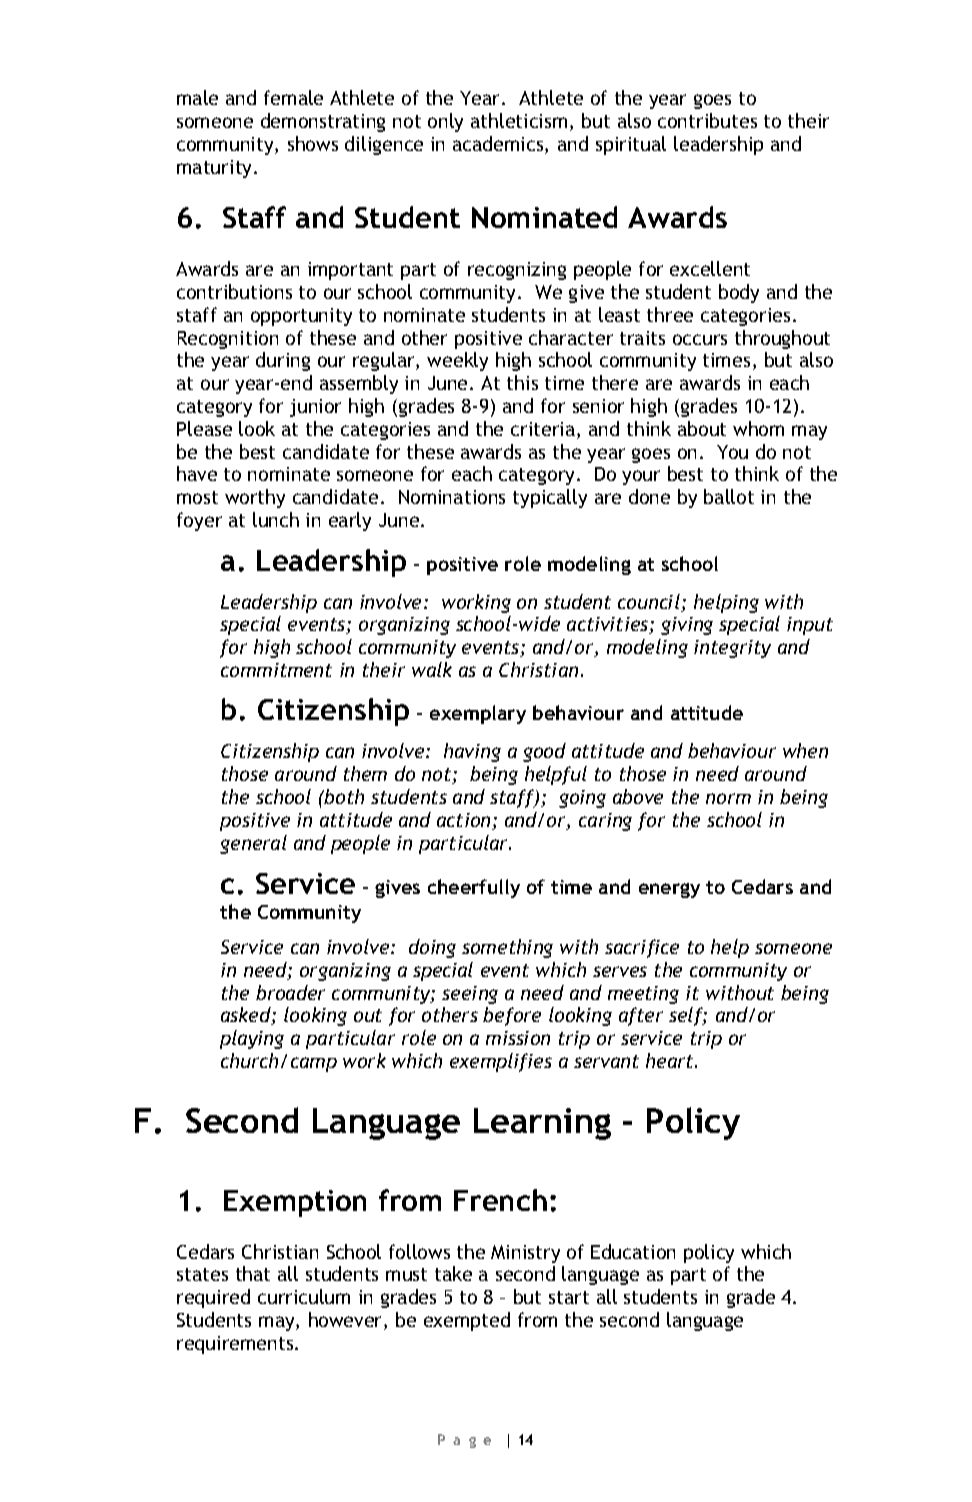 This page has width=972, height=1502. What do you see at coordinates (543, 429) in the page?
I see `criteria` at bounding box center [543, 429].
